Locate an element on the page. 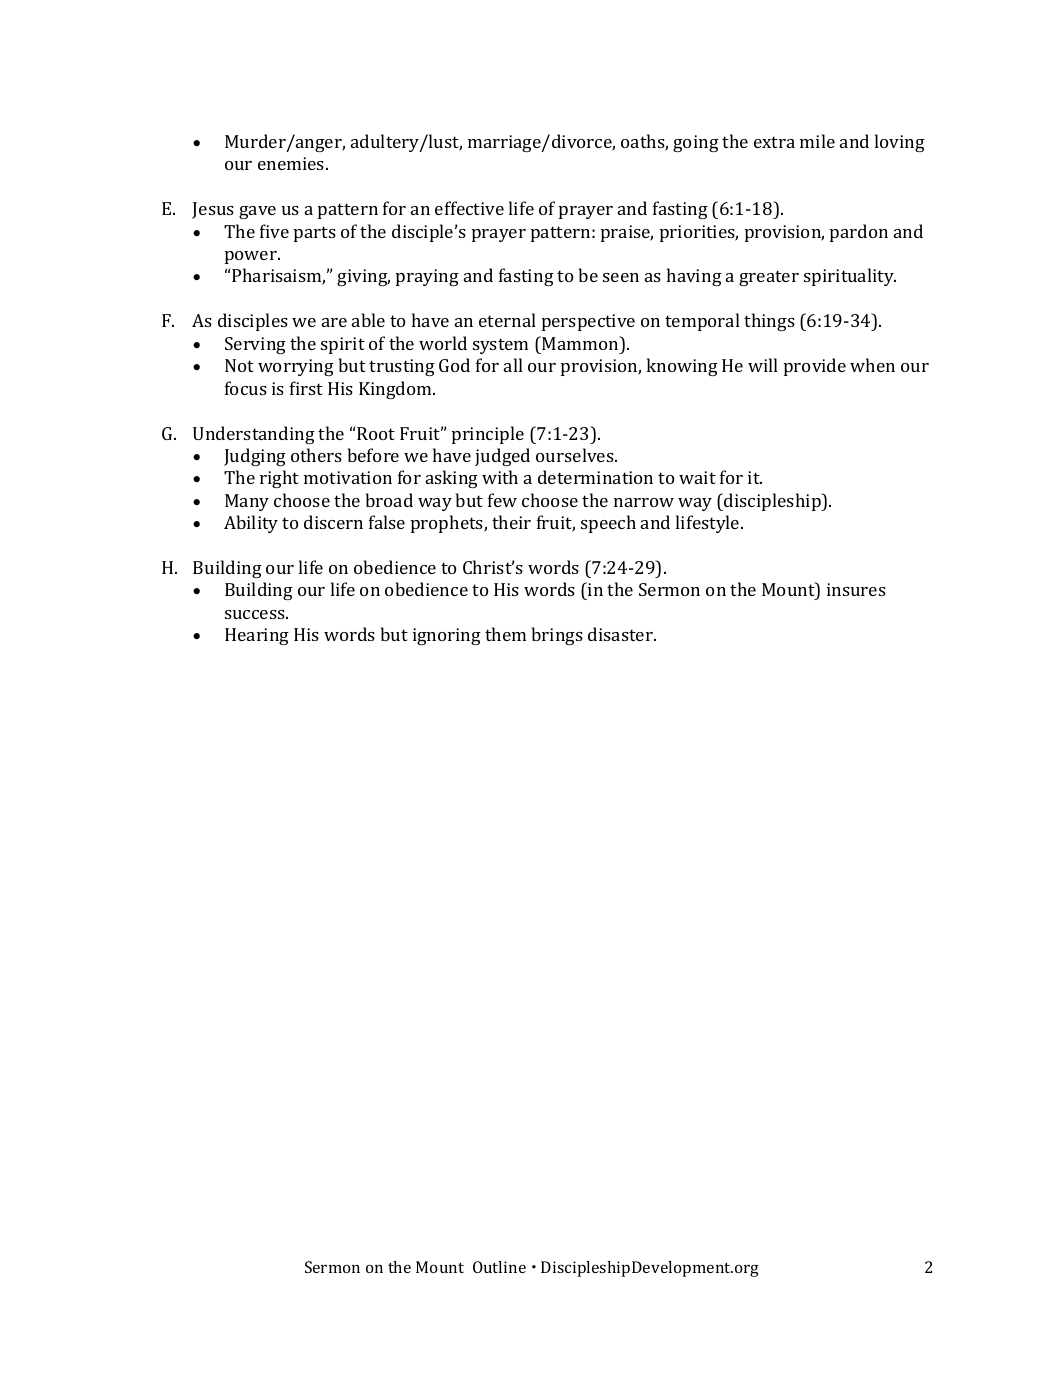  Hearing is located at coordinates (257, 636).
